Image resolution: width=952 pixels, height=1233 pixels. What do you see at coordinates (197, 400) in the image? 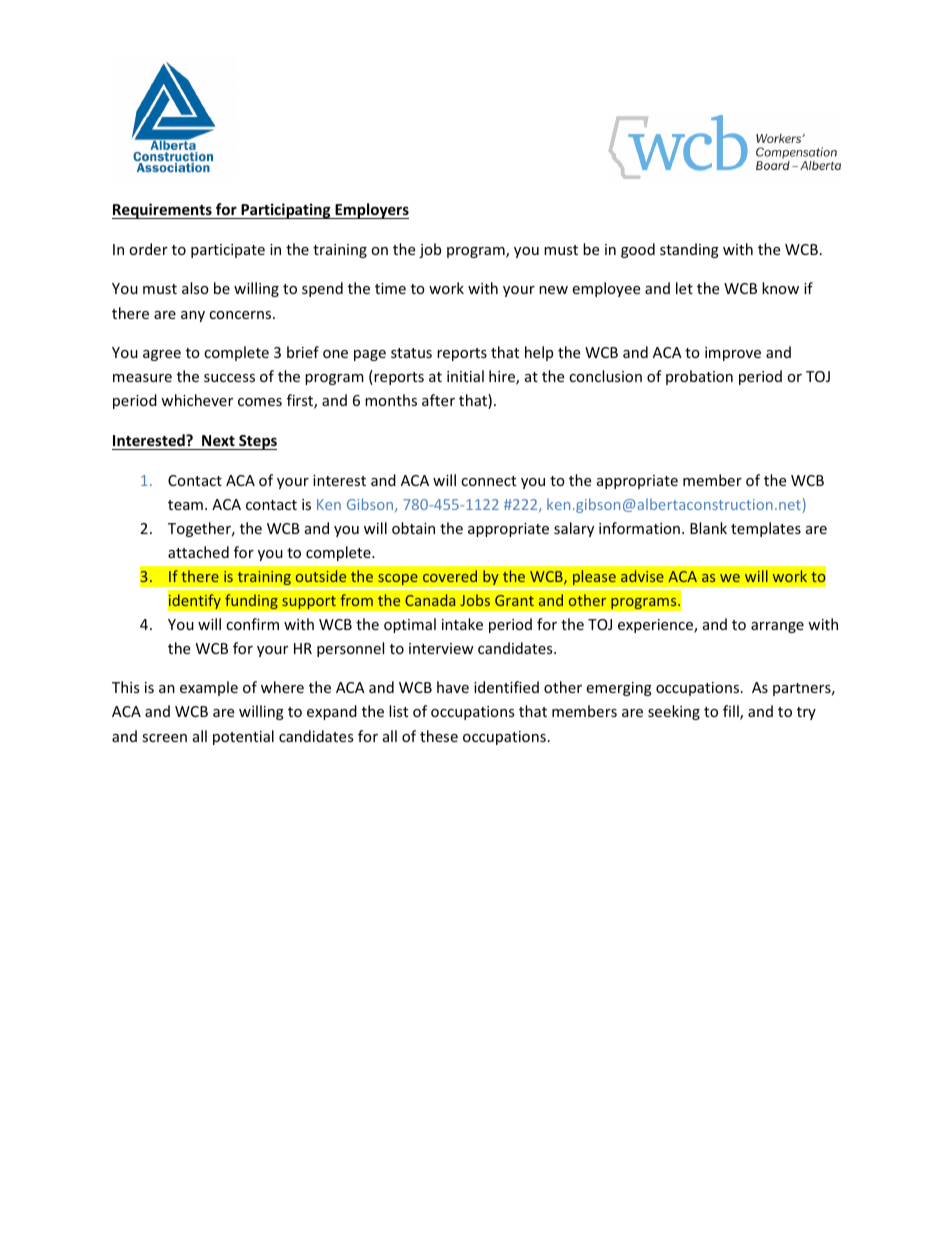
I see `whichever` at bounding box center [197, 400].
